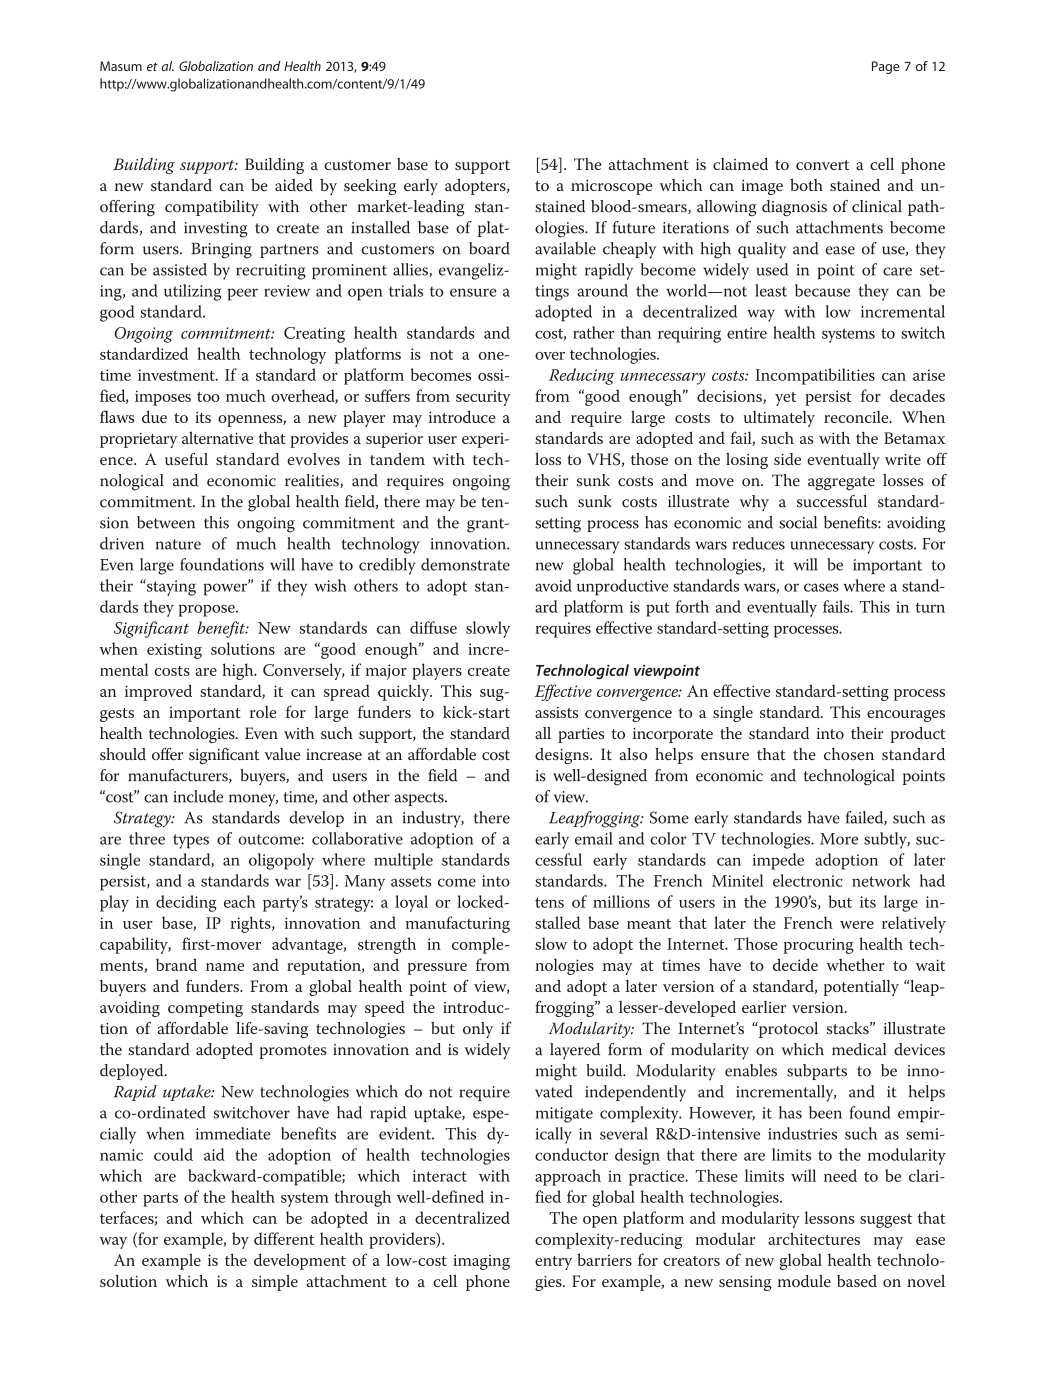 The height and width of the screenshot is (1394, 1045). Describe the element at coordinates (284, 1238) in the screenshot. I see `different` at that location.
